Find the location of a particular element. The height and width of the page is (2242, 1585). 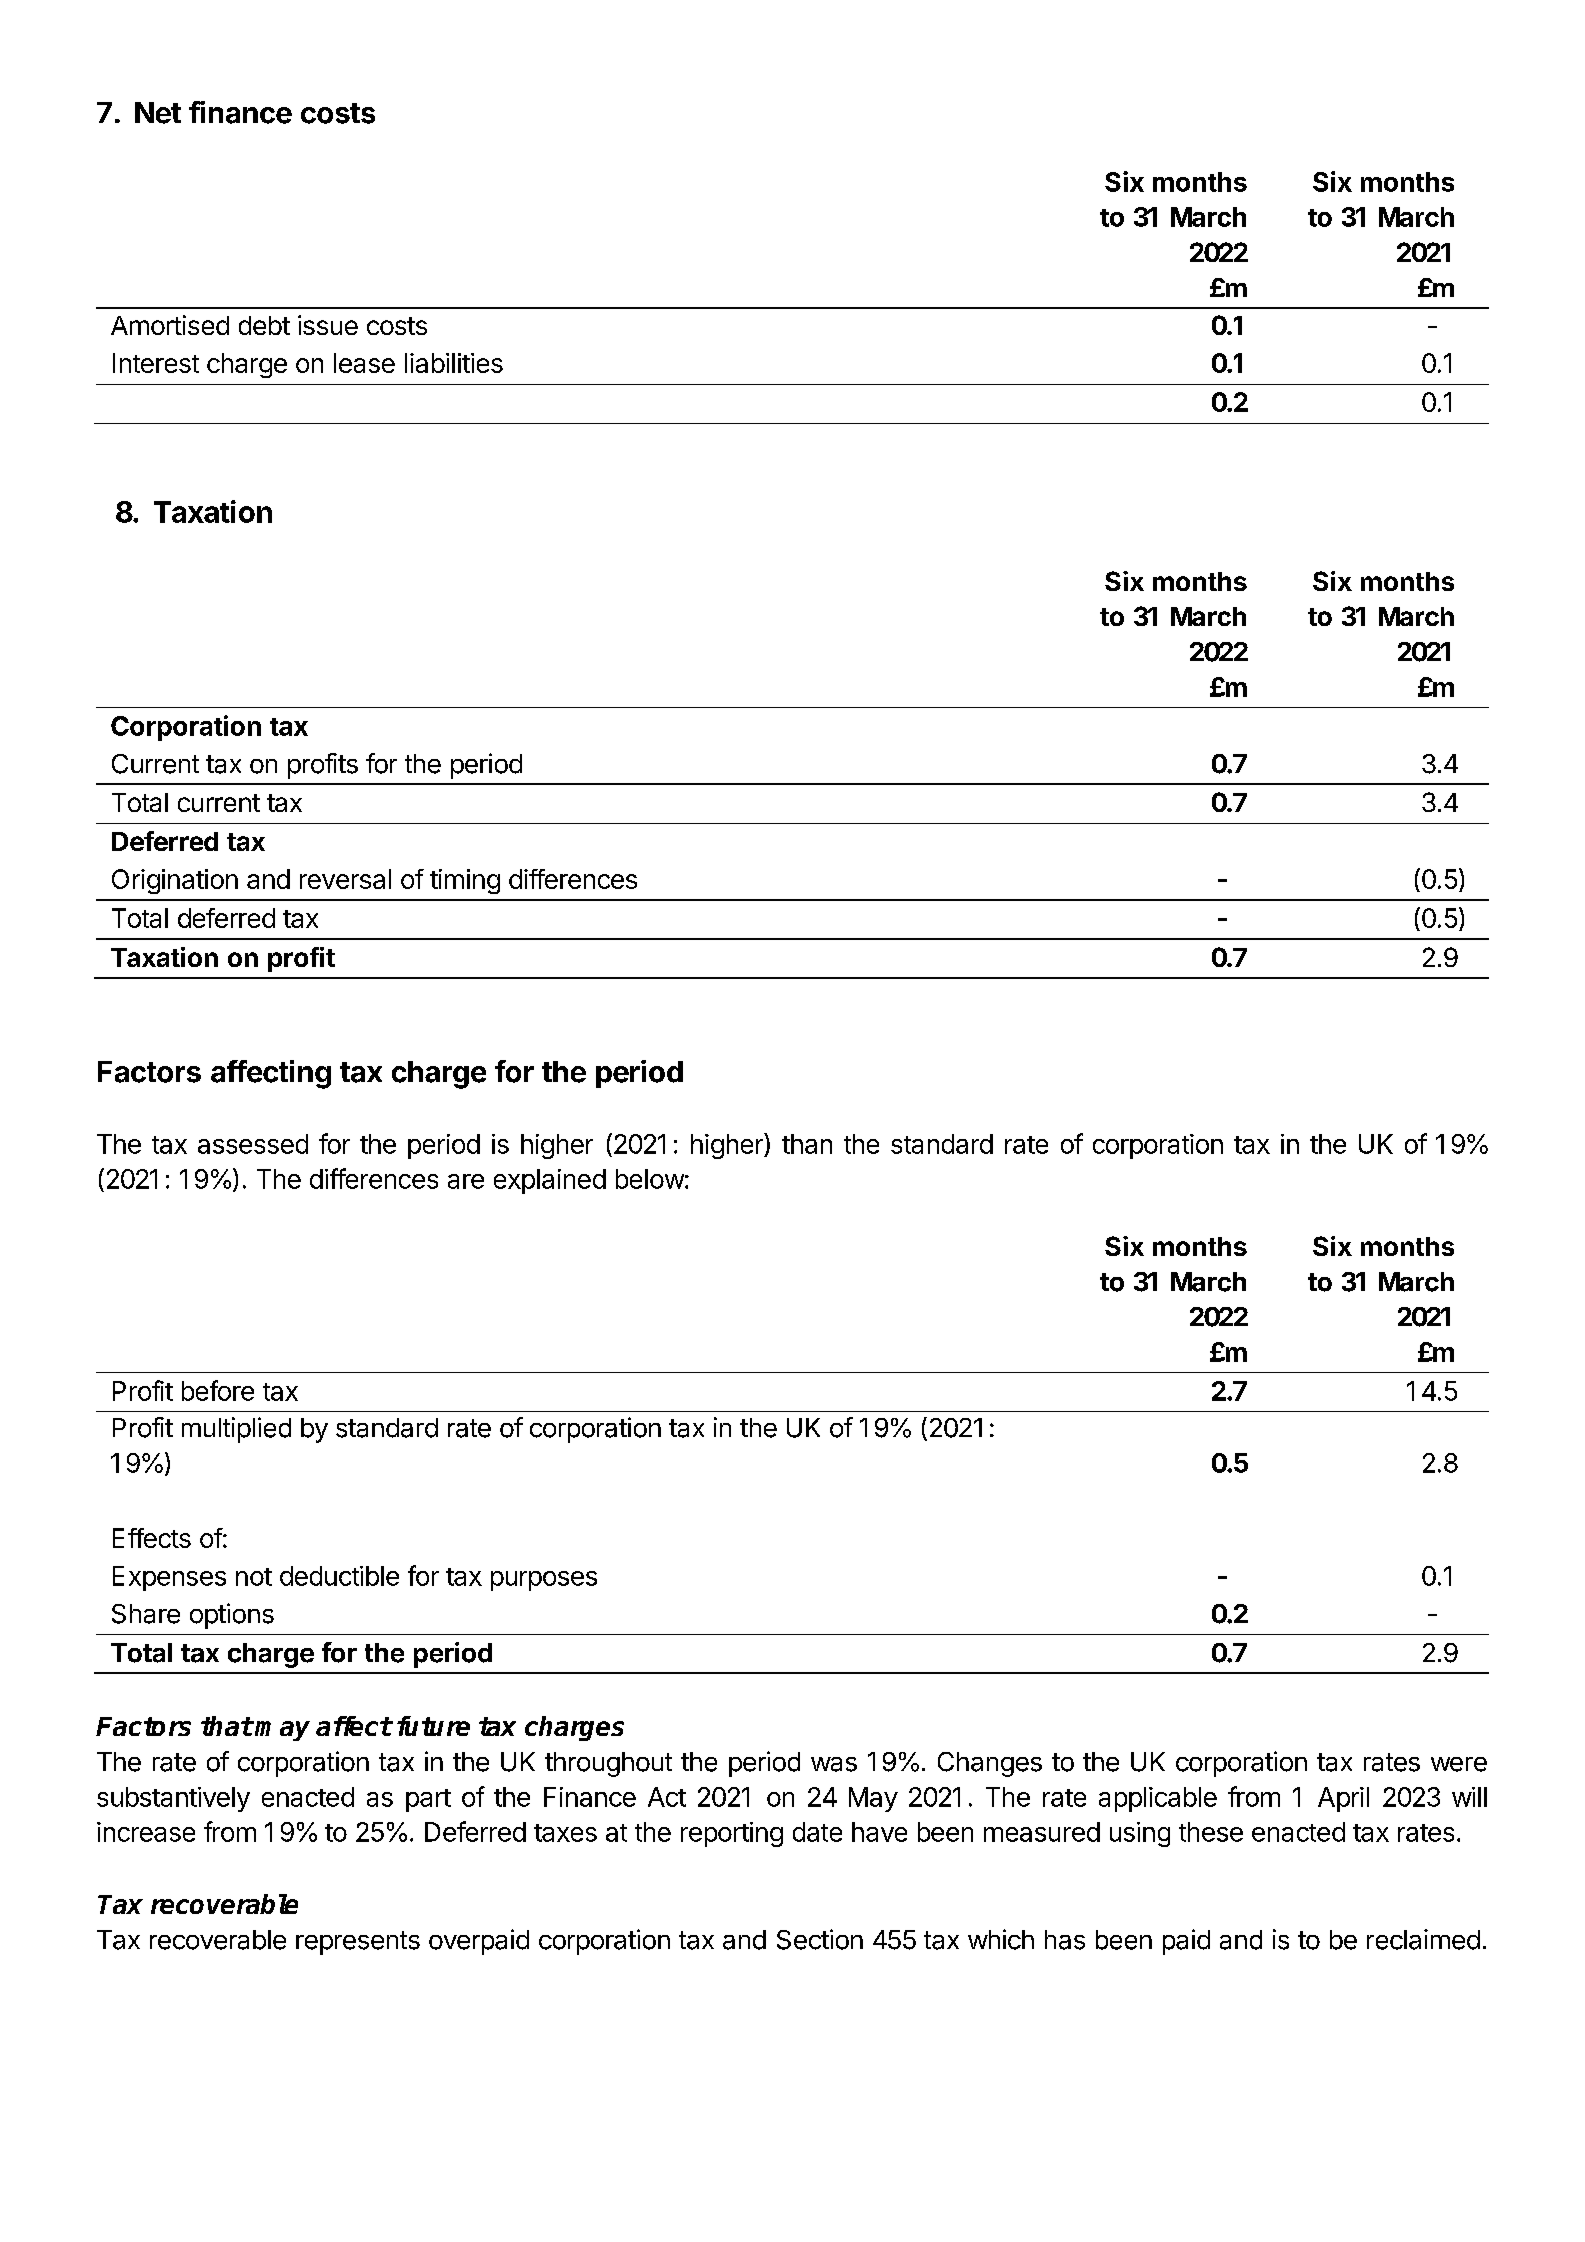

liabilities is located at coordinates (454, 363).
